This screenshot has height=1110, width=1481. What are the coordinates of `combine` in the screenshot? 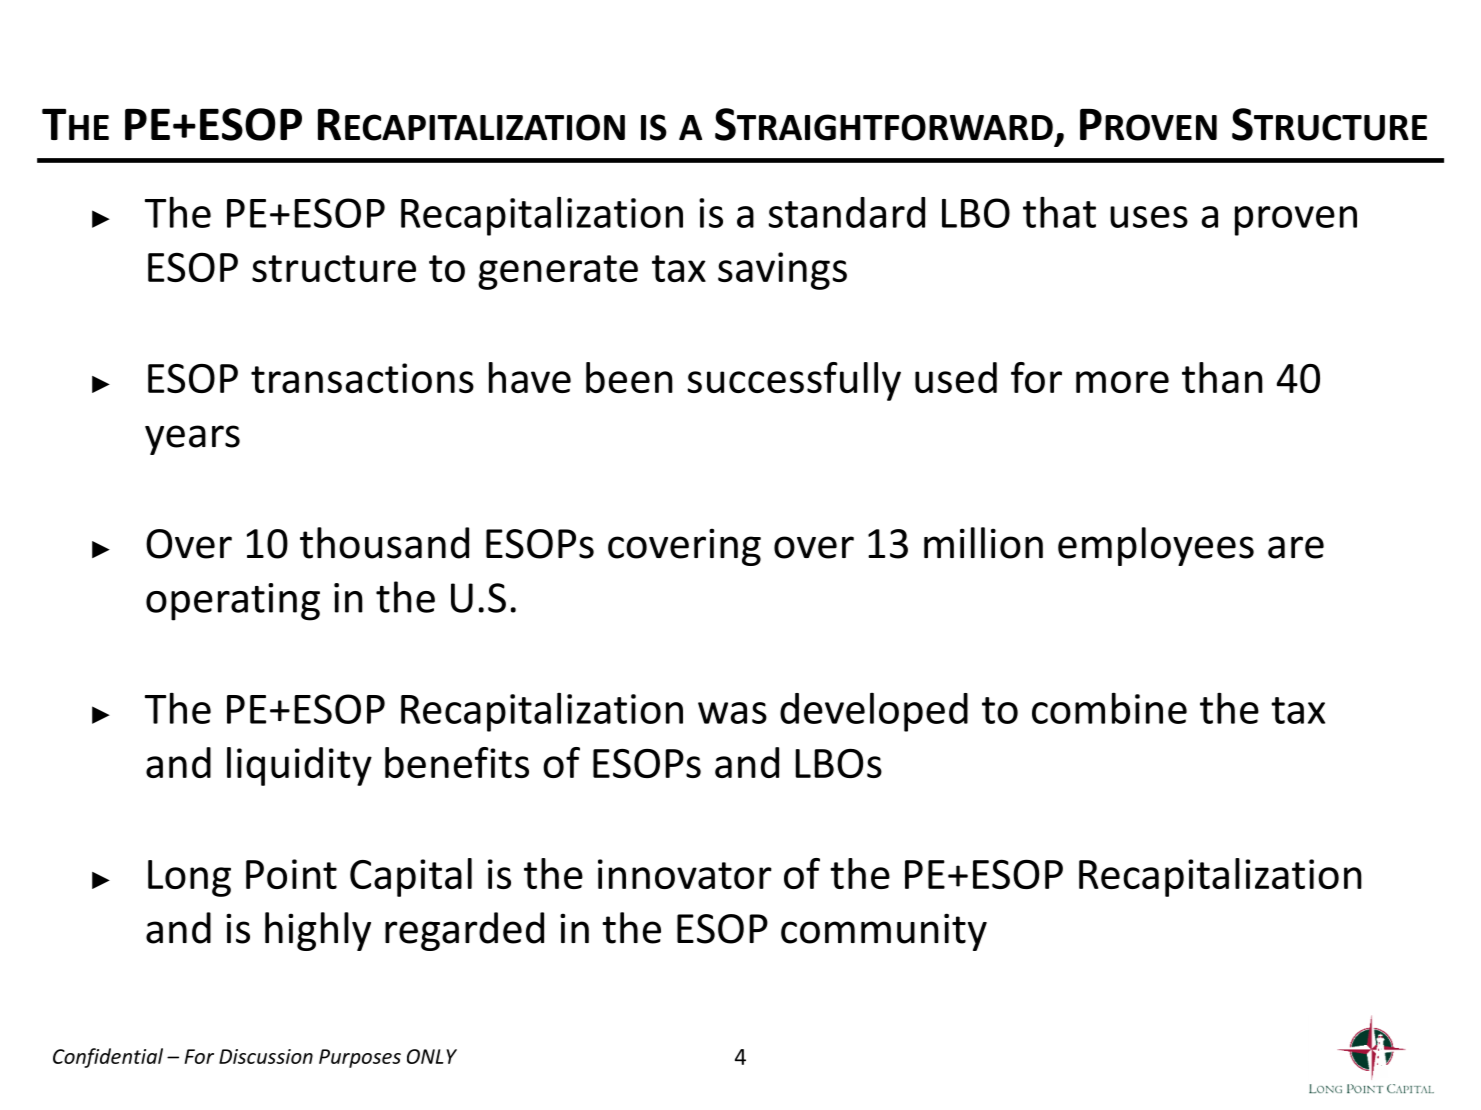 It's located at (1109, 708).
